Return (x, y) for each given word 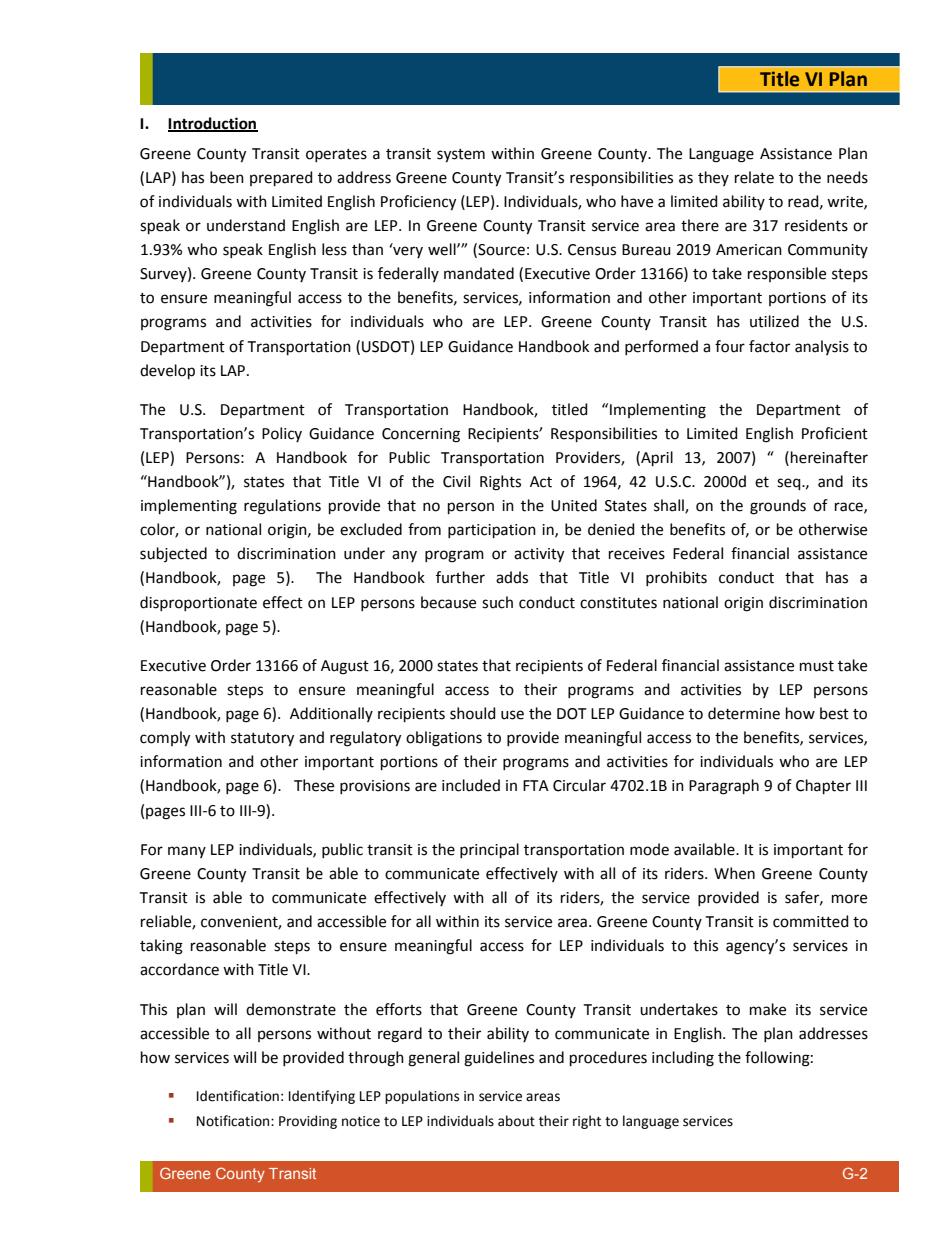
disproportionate (198, 603)
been (227, 177)
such (497, 602)
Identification (238, 1096)
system (461, 156)
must (817, 666)
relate (754, 177)
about (516, 1121)
